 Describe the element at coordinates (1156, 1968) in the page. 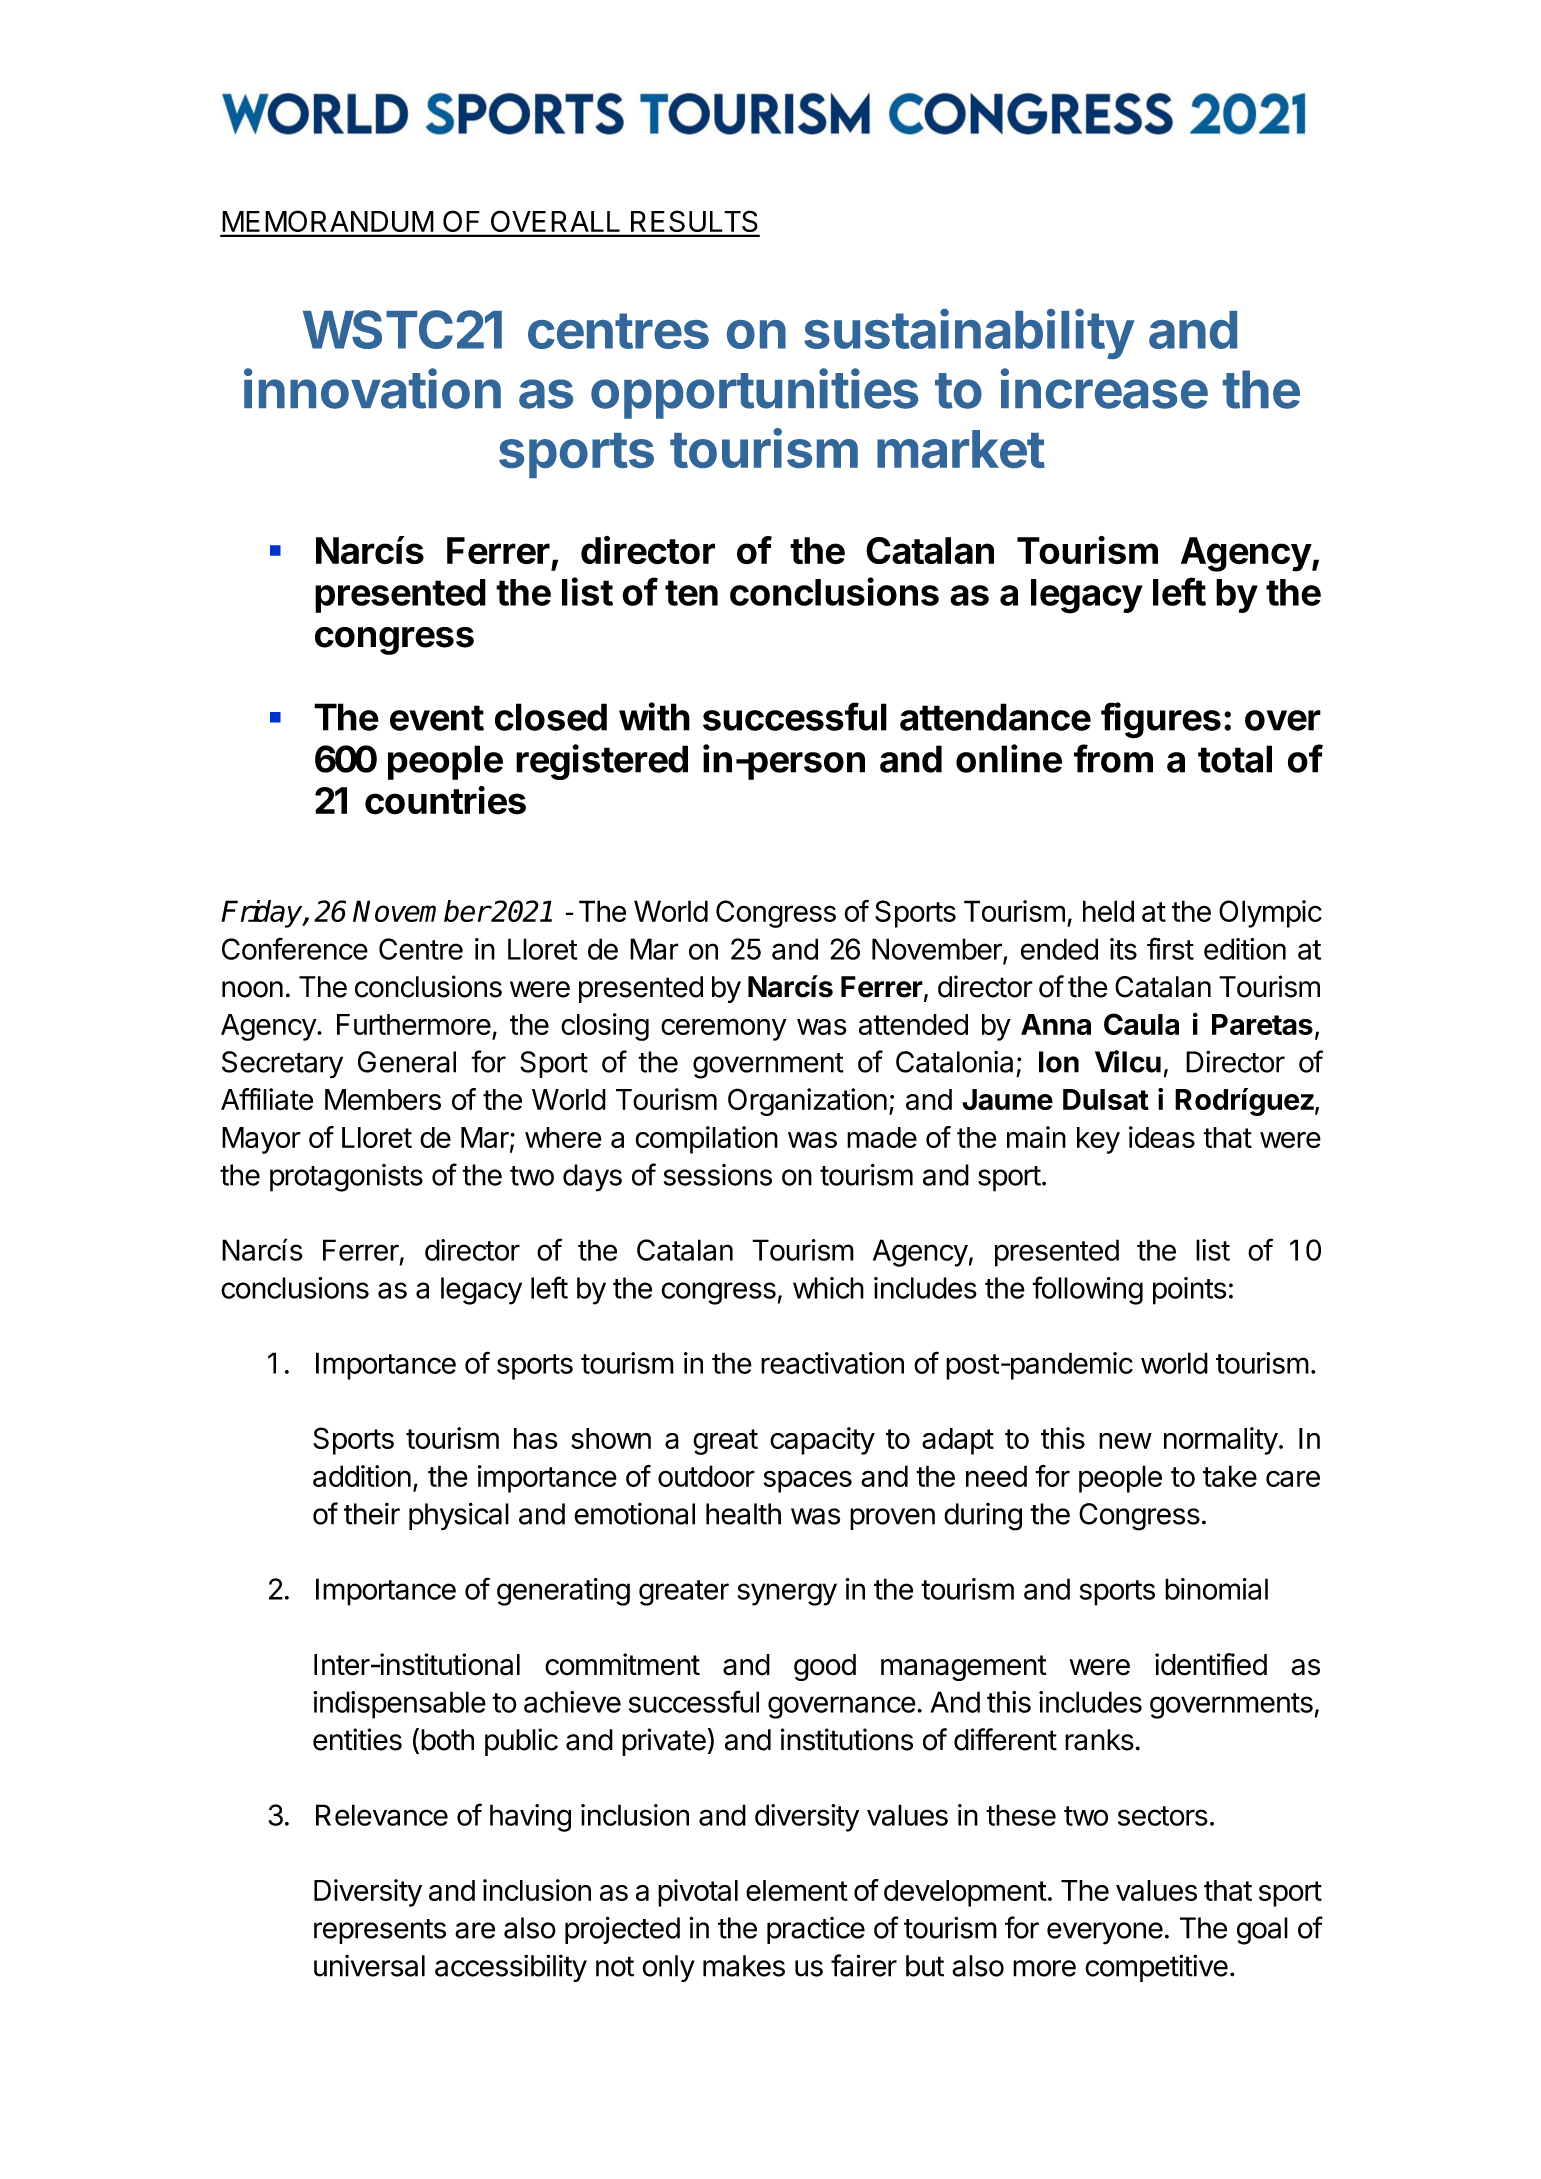

I see `competitive` at that location.
